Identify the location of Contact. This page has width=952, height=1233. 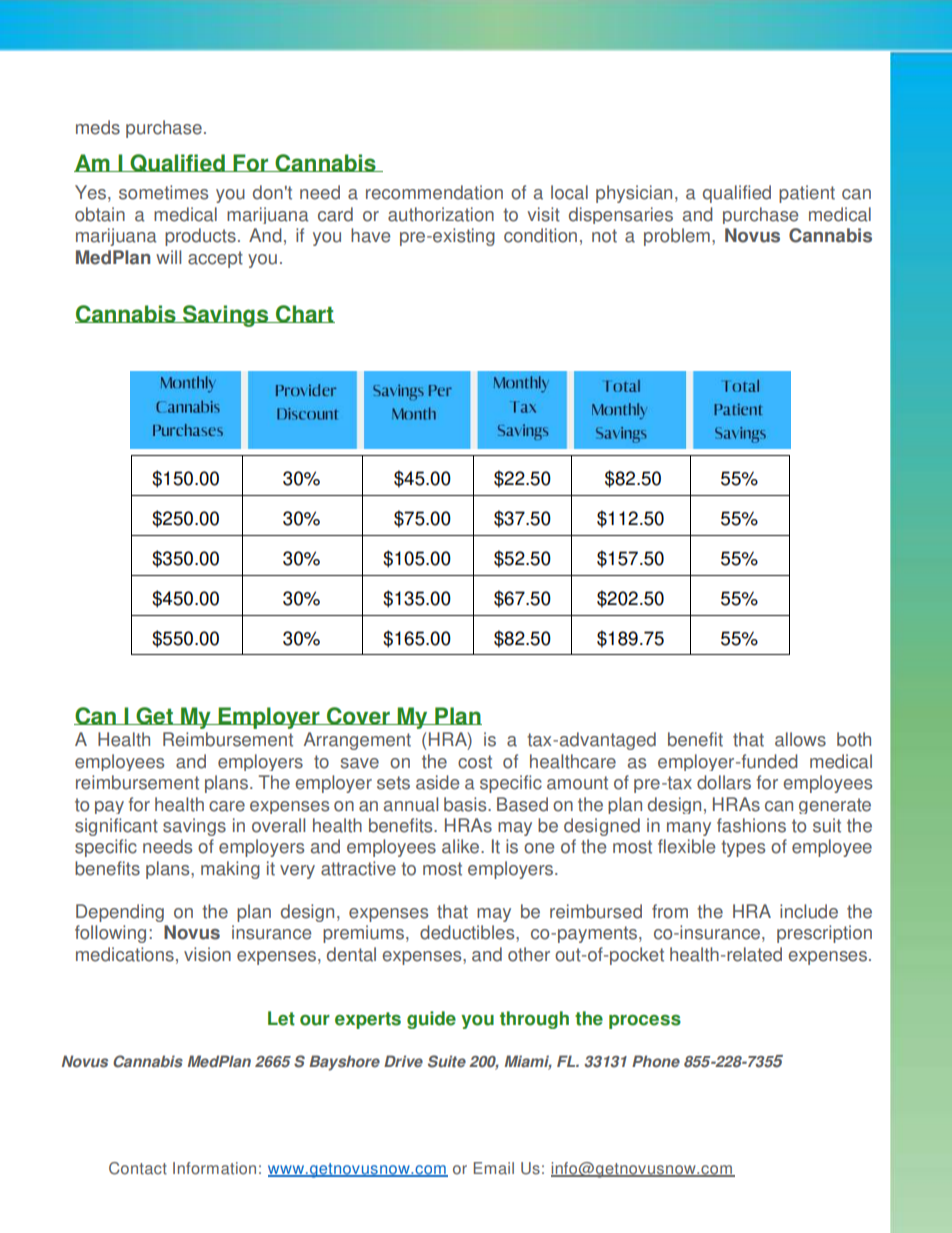
(138, 1168).
